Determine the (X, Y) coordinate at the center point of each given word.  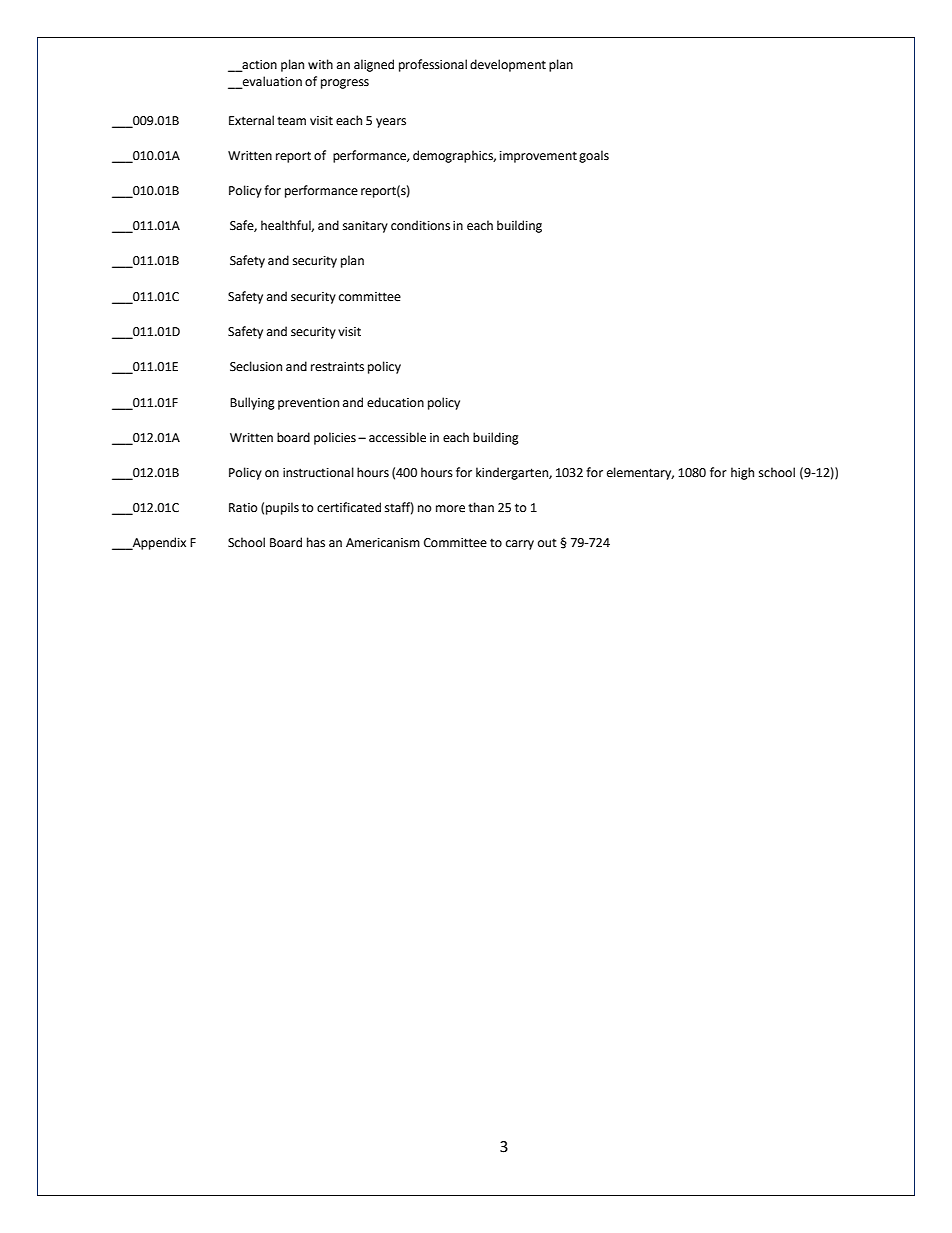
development (508, 65)
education (395, 402)
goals (594, 156)
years (391, 123)
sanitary (365, 227)
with (320, 64)
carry (520, 545)
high (742, 473)
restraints (337, 367)
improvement (538, 157)
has (316, 542)
